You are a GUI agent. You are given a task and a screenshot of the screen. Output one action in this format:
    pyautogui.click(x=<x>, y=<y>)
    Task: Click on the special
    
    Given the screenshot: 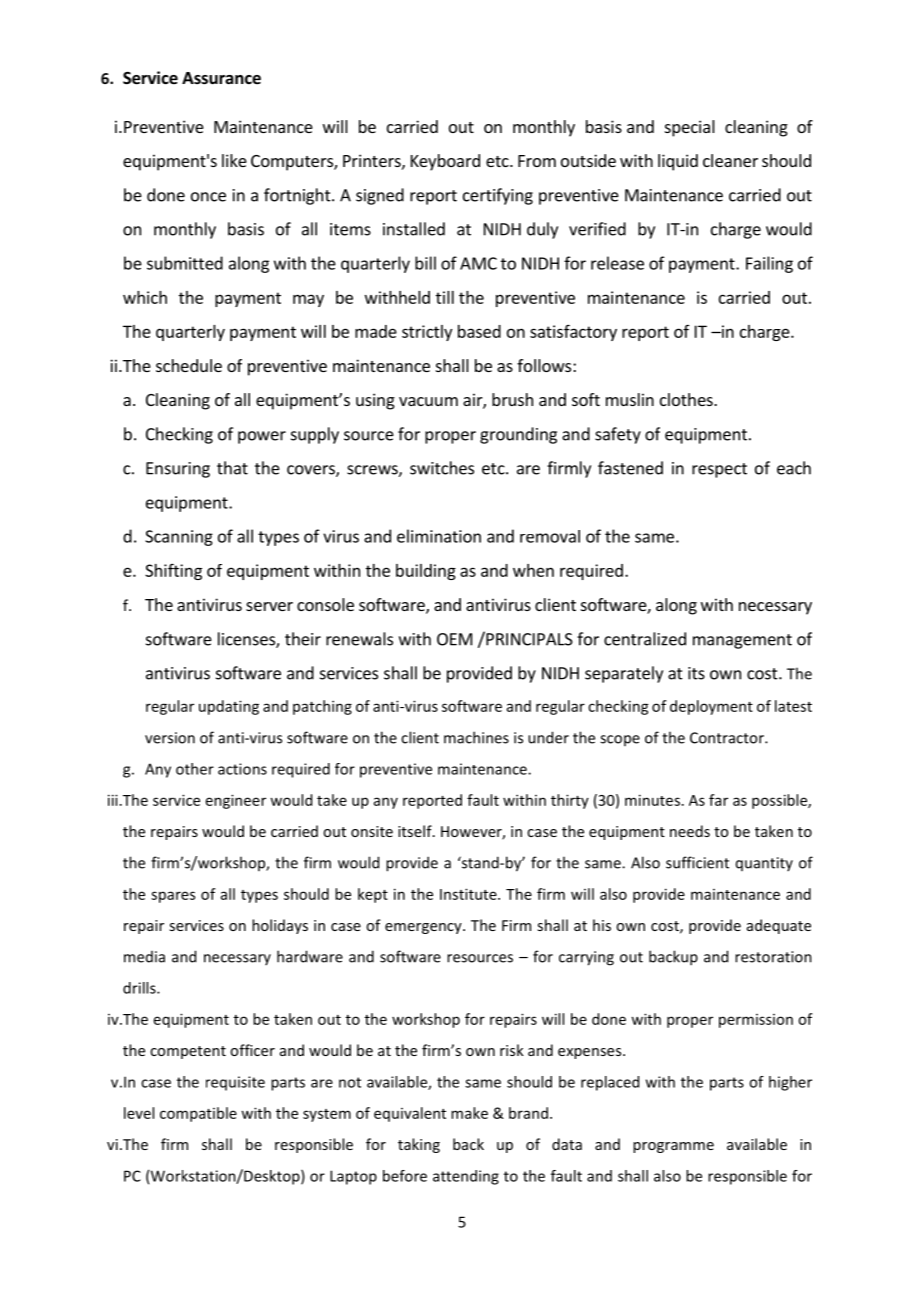 What is the action you would take?
    pyautogui.click(x=690, y=128)
